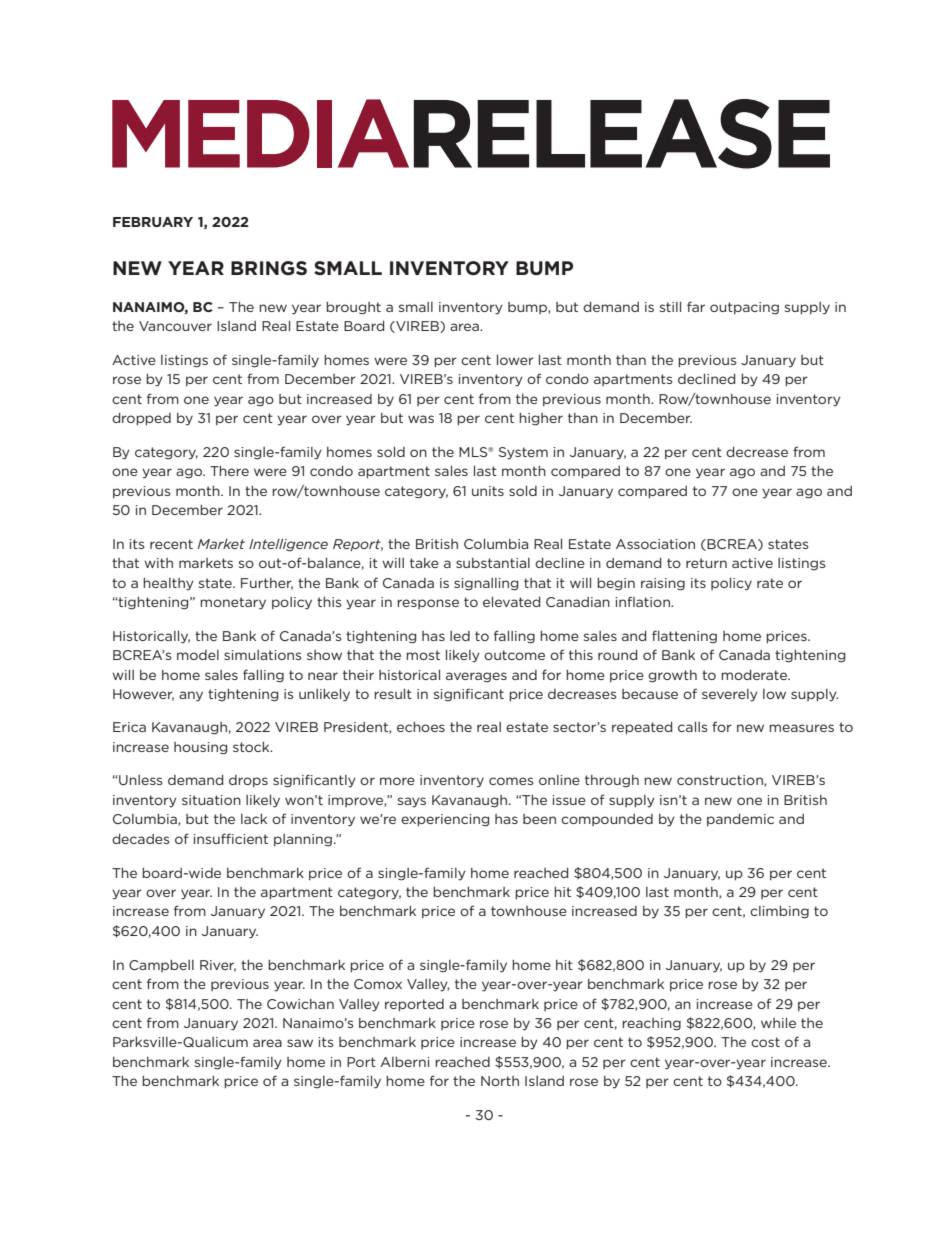 This document has width=952, height=1233. What do you see at coordinates (779, 912) in the document?
I see `climbing` at bounding box center [779, 912].
